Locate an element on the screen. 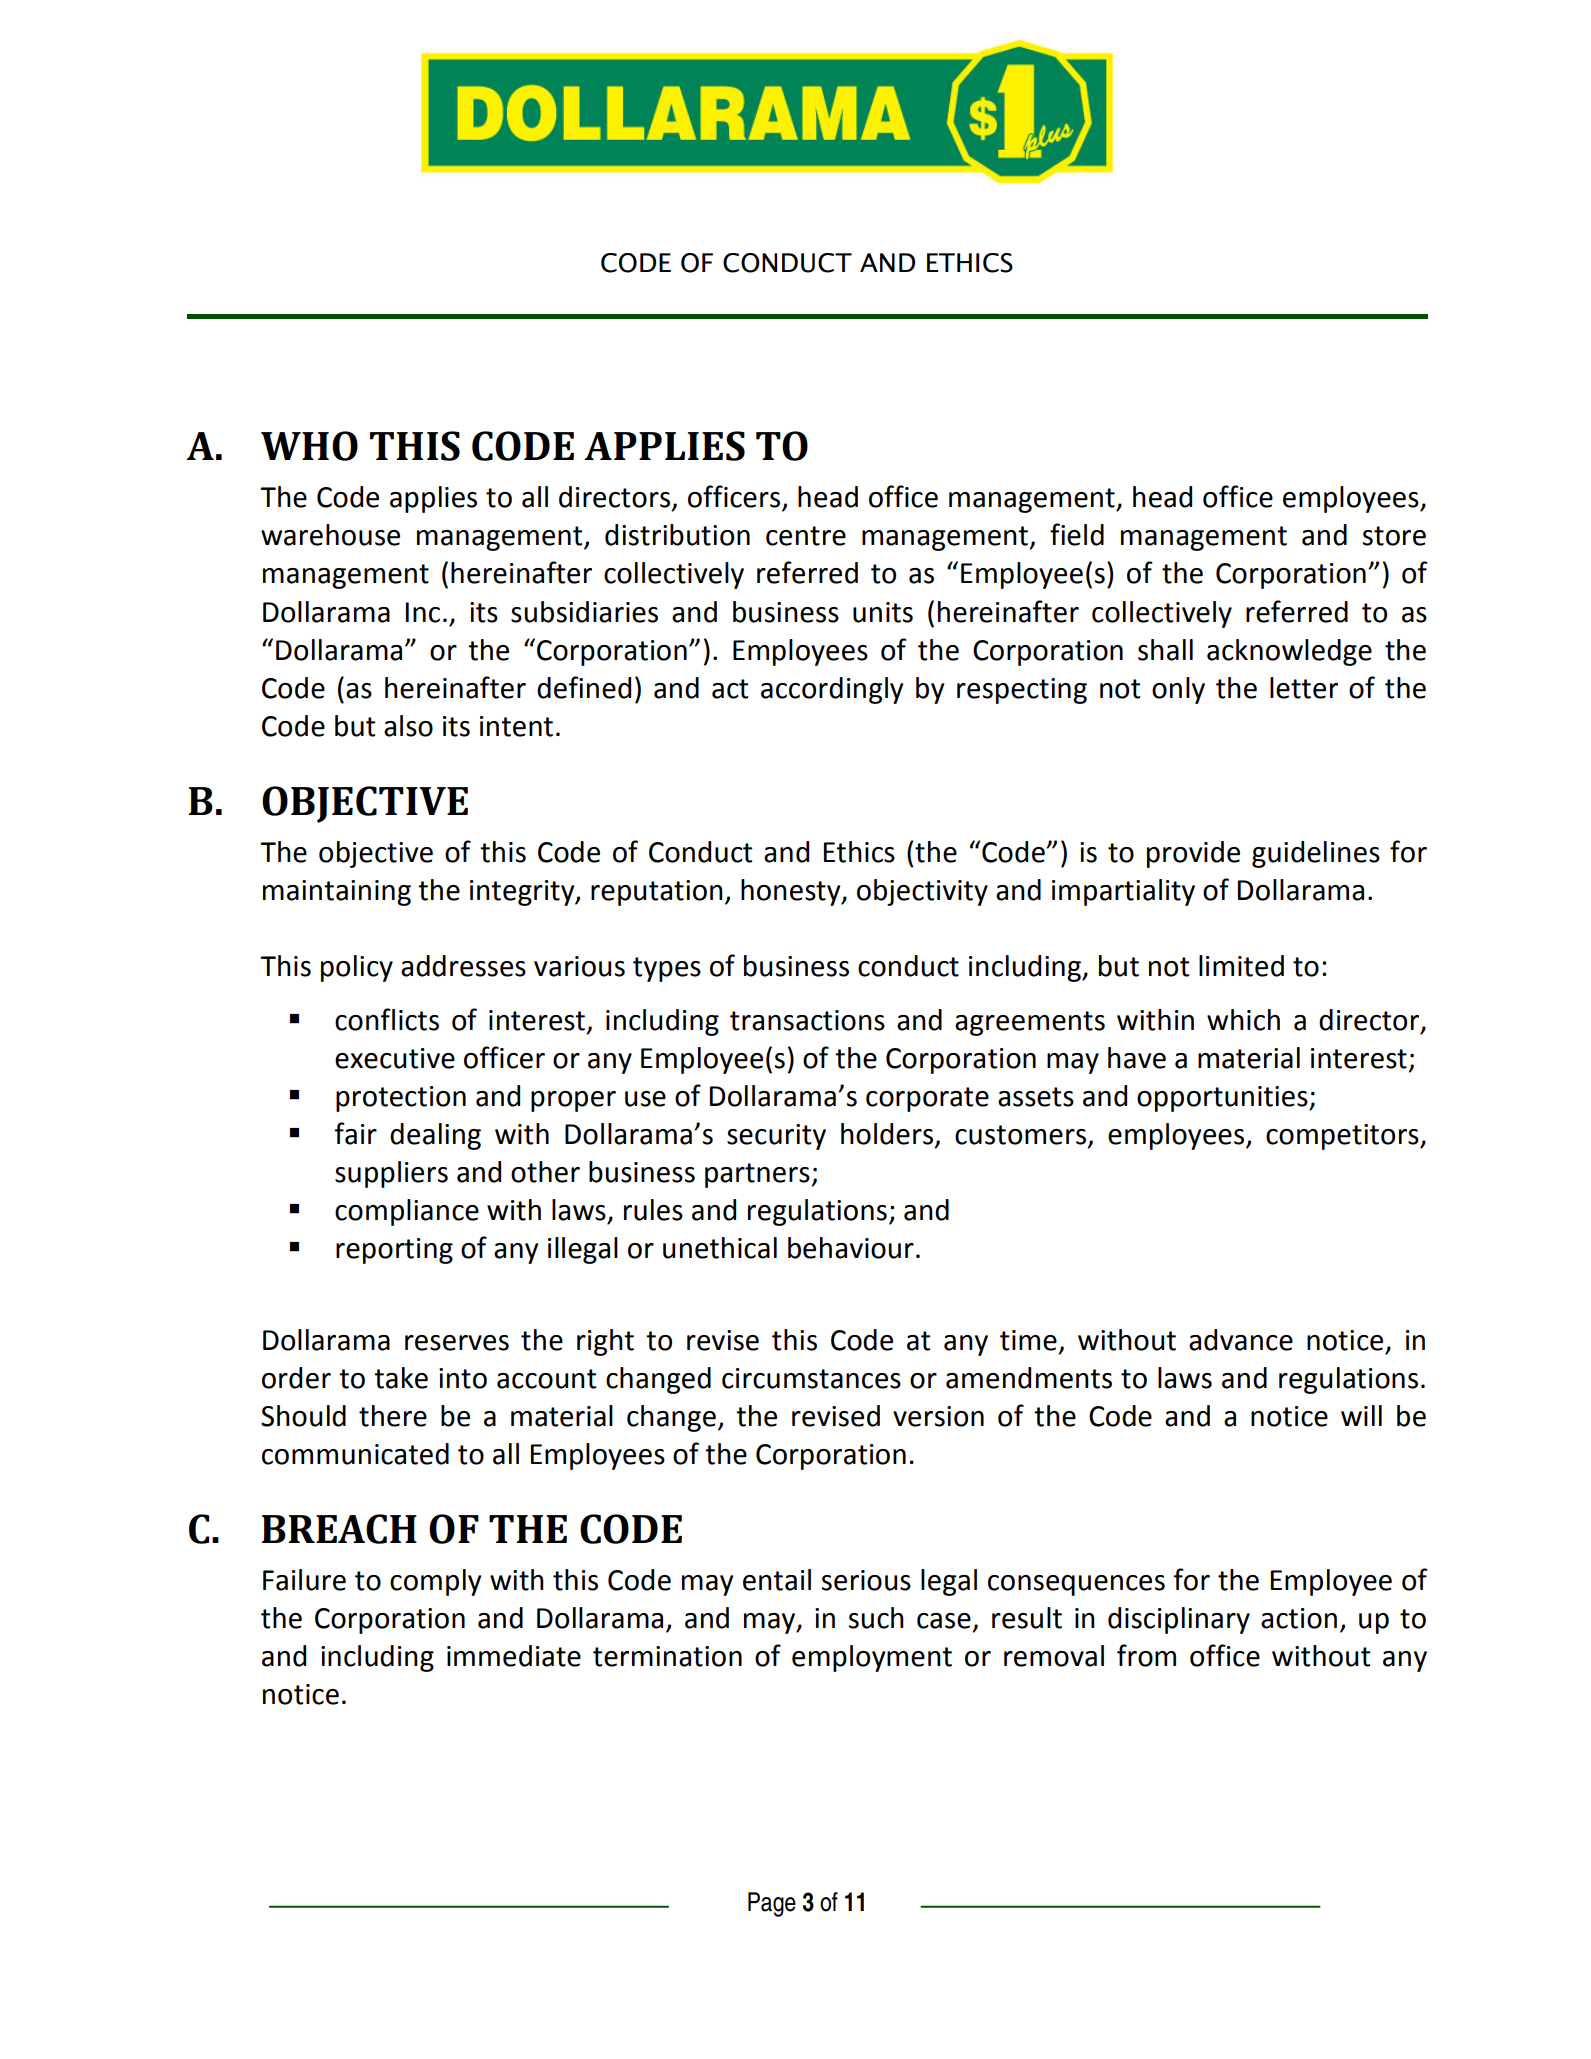 Image resolution: width=1591 pixels, height=2059 pixels. Page is located at coordinates (772, 1904).
